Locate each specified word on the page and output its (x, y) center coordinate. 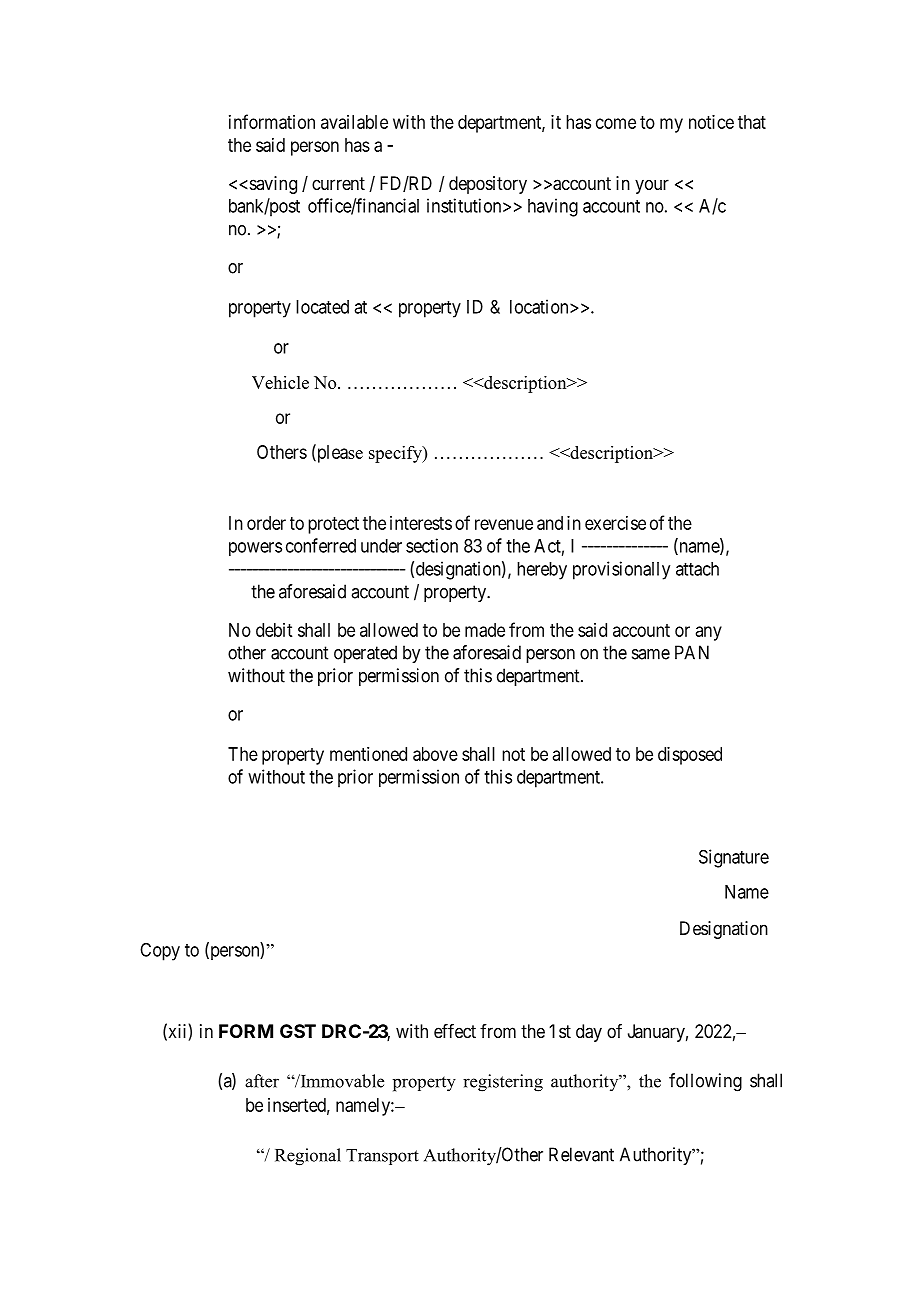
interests (421, 523)
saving (272, 185)
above (435, 754)
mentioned (368, 754)
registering (503, 1083)
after (262, 1081)
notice (711, 122)
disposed (690, 756)
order (266, 523)
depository (488, 185)
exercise (615, 523)
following (705, 1082)
